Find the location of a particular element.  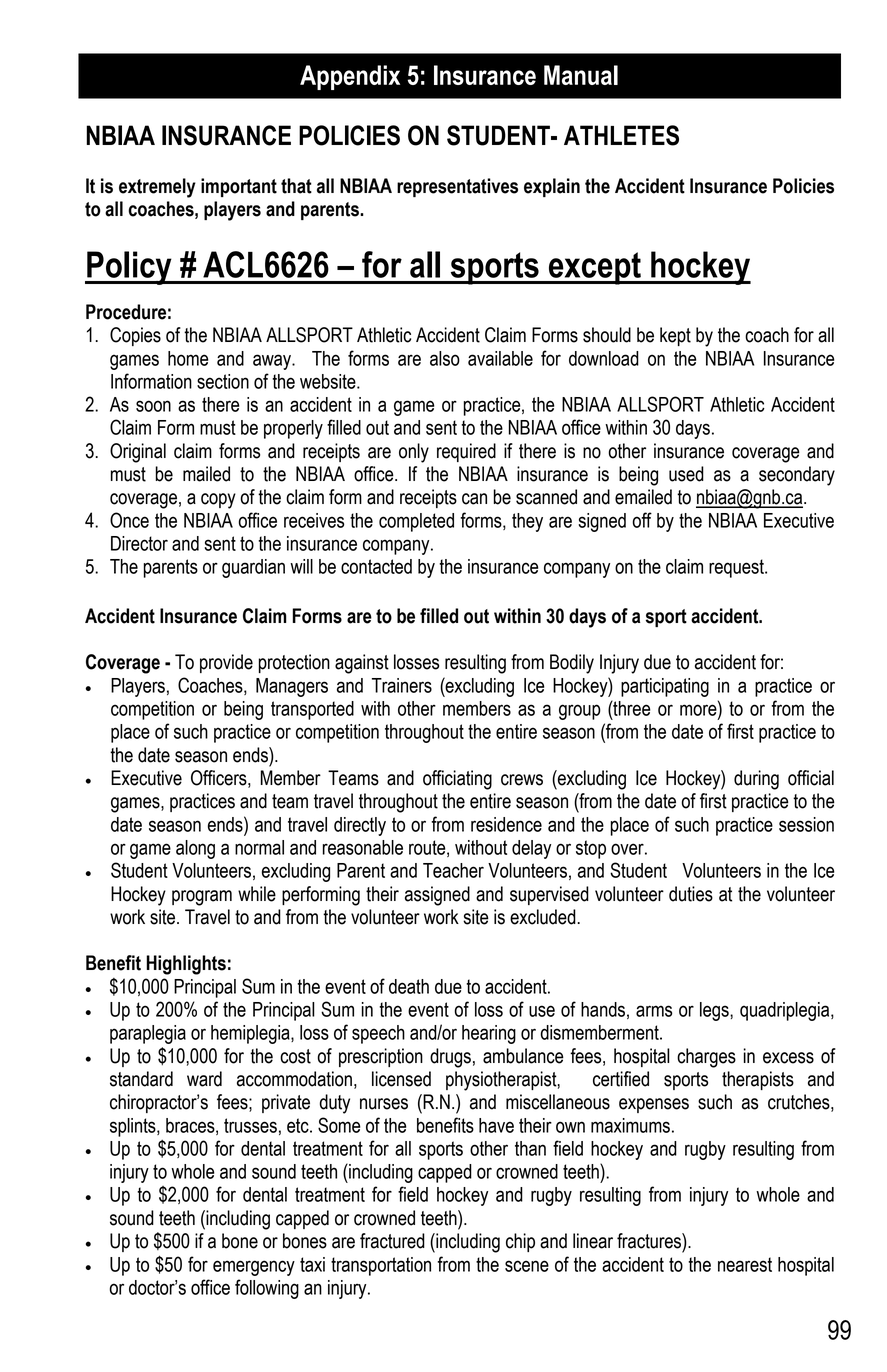

important is located at coordinates (239, 187).
